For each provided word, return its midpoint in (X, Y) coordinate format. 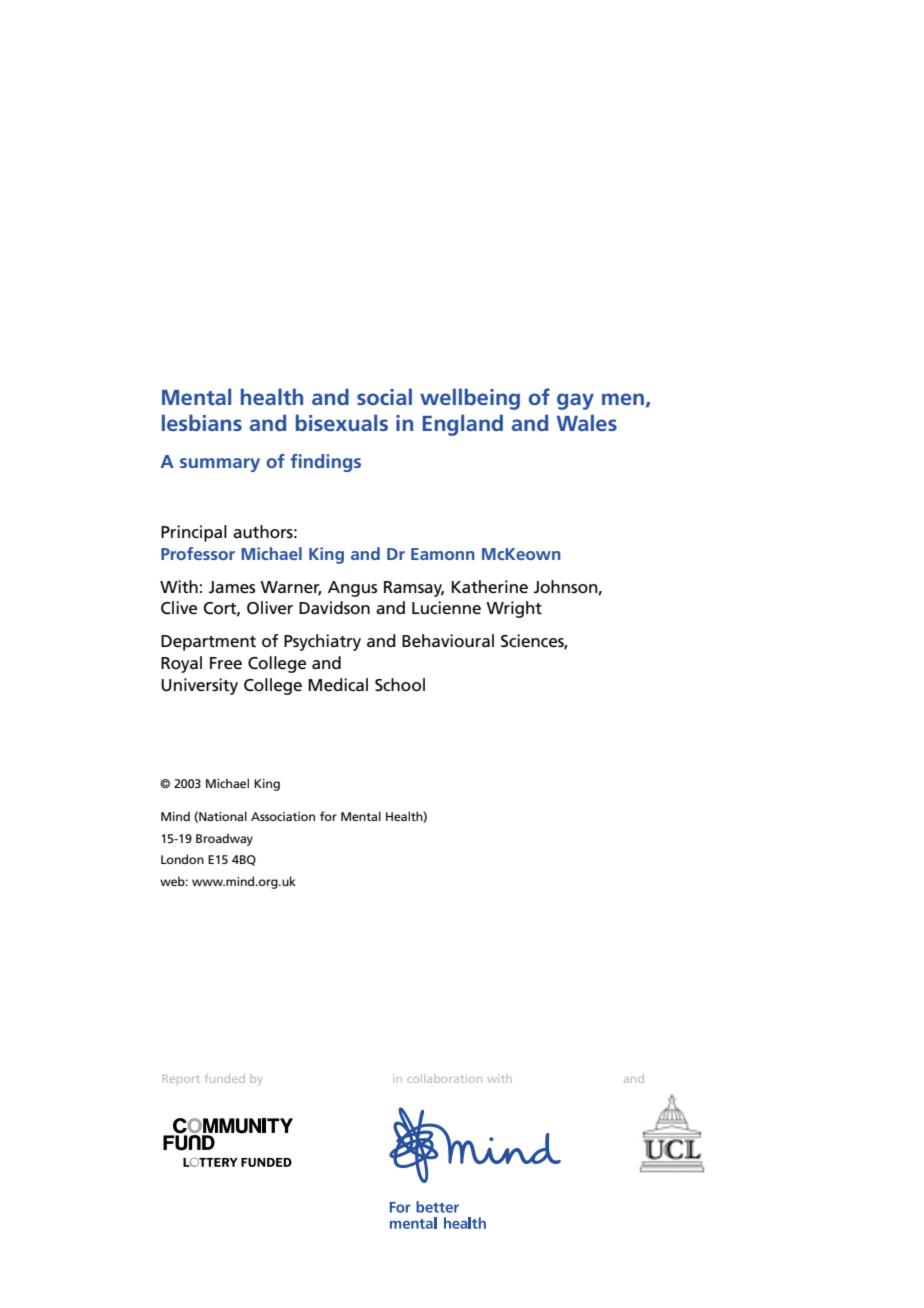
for (328, 816)
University (199, 686)
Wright (514, 609)
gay (575, 401)
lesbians (202, 422)
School (400, 685)
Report (181, 1080)
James (232, 587)
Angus (352, 589)
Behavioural (448, 640)
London (182, 859)
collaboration (444, 1078)
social (384, 396)
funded (225, 1078)
